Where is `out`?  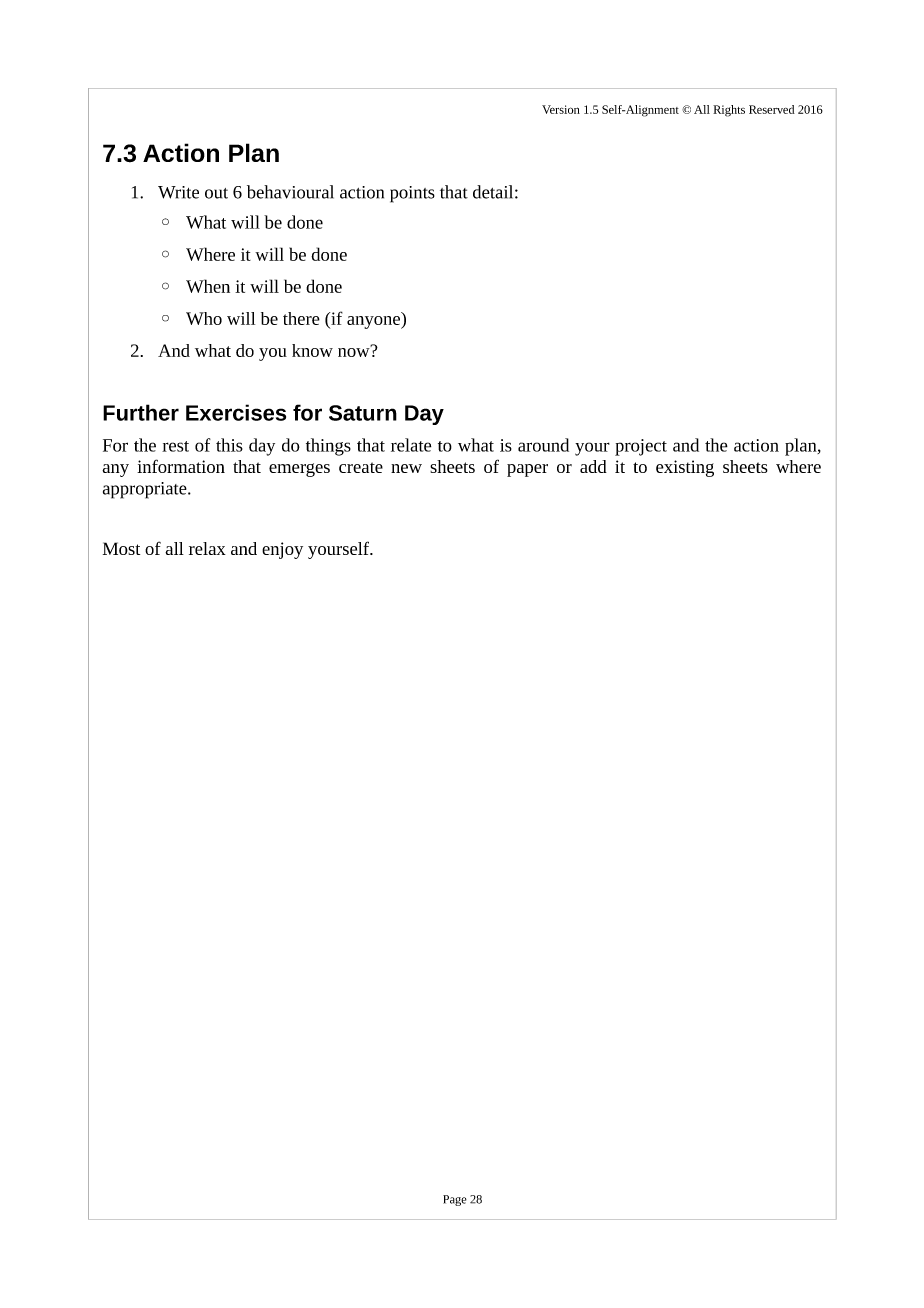
out is located at coordinates (216, 193).
